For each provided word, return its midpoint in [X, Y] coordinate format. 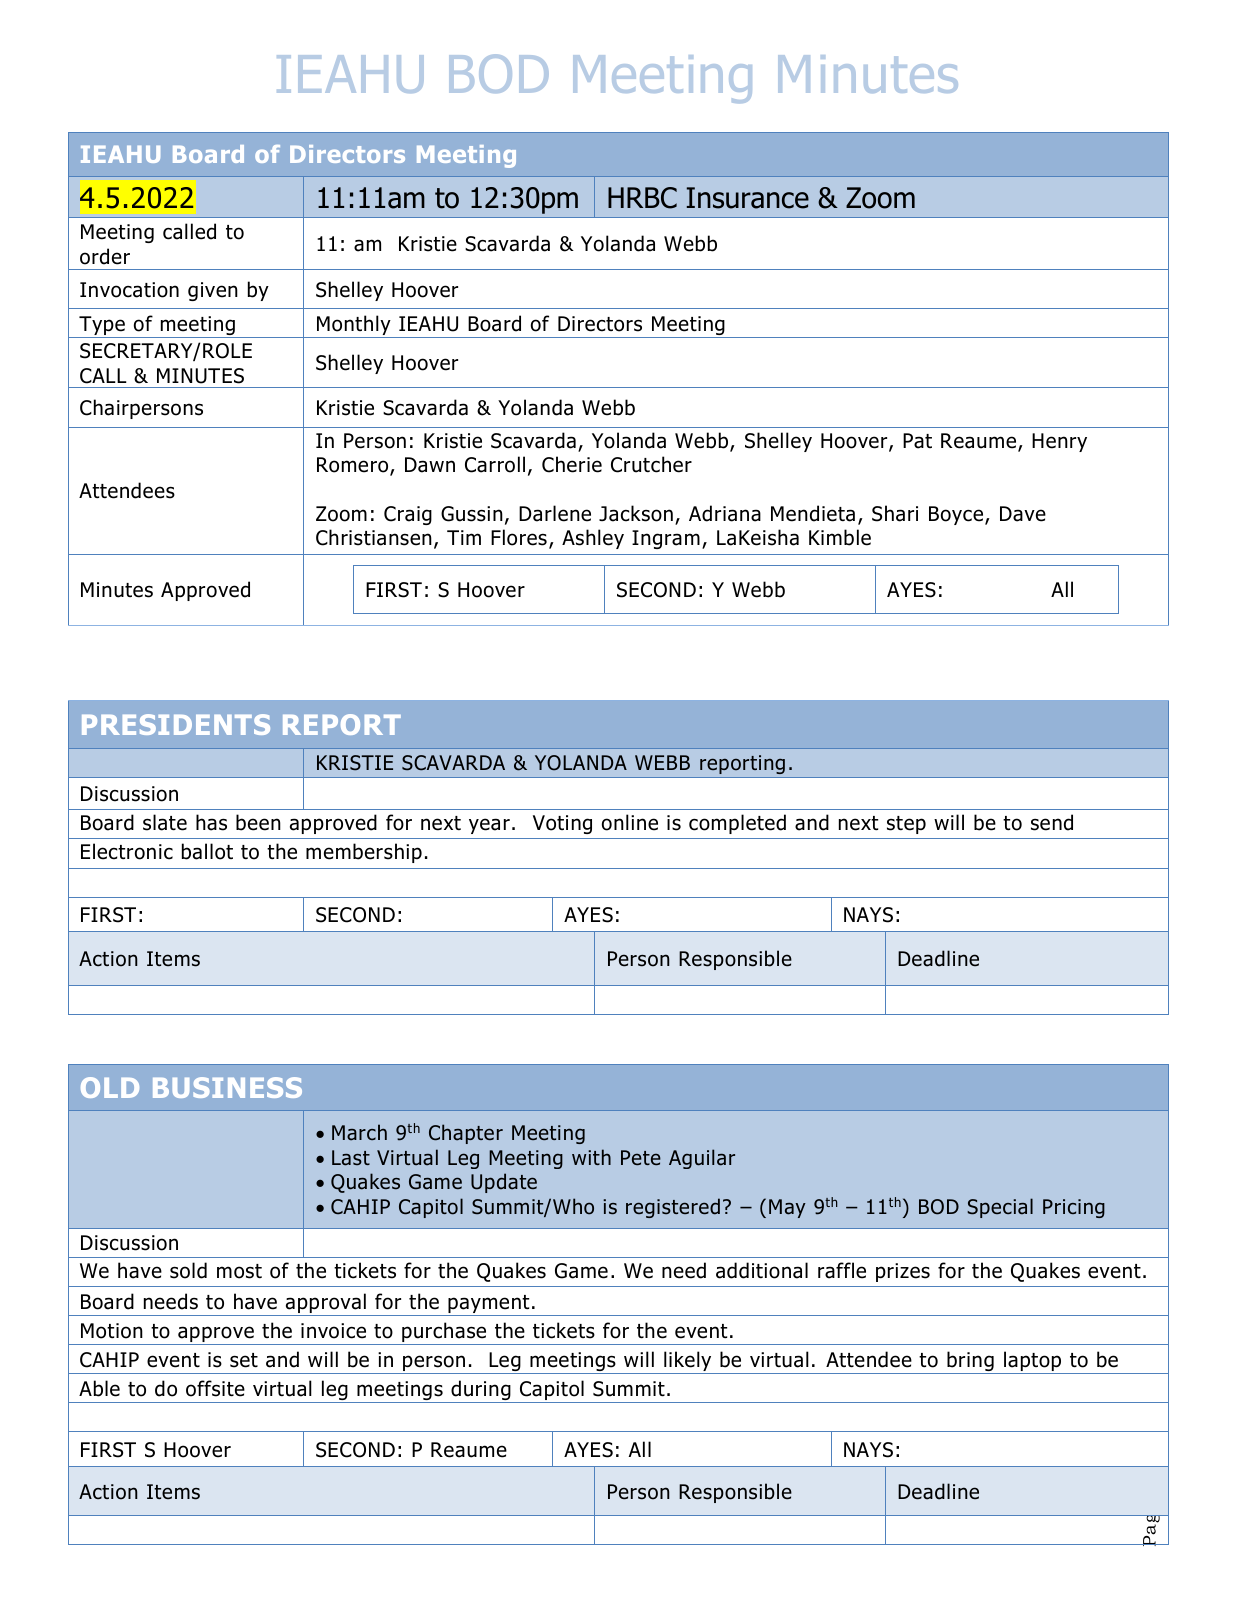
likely [688, 1362]
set [244, 1360]
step [906, 825]
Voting [562, 824]
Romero [354, 466]
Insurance [748, 198]
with [591, 1157]
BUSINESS [227, 1087]
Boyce [957, 515]
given [213, 291]
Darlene [555, 513]
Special [1000, 1208]
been [258, 822]
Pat [917, 441]
